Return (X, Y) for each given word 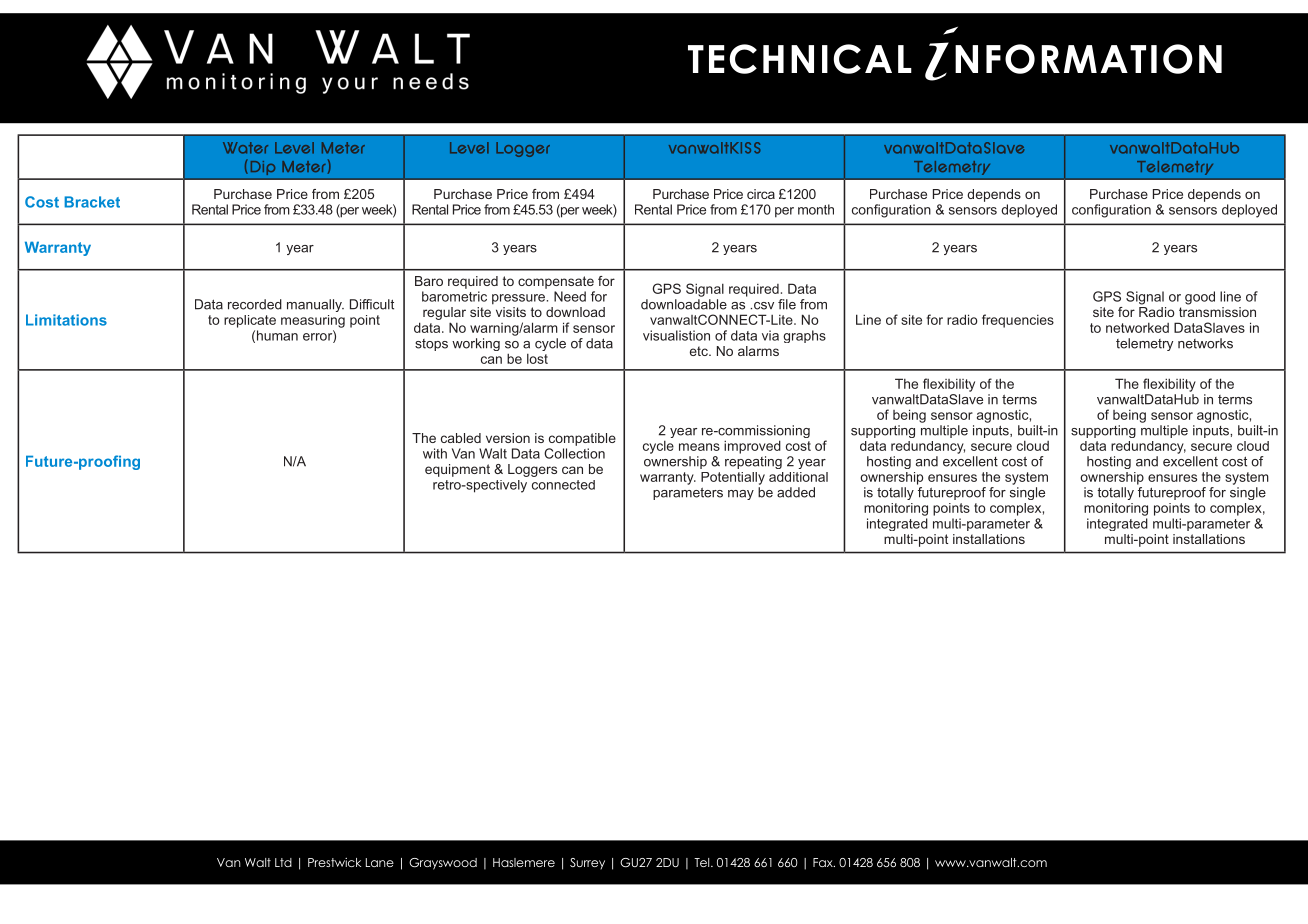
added (796, 492)
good (1200, 298)
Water (245, 148)
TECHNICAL (800, 59)
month (816, 209)
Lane (380, 862)
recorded (255, 304)
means (699, 447)
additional (798, 477)
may (741, 495)
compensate (556, 282)
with (435, 453)
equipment (457, 470)
